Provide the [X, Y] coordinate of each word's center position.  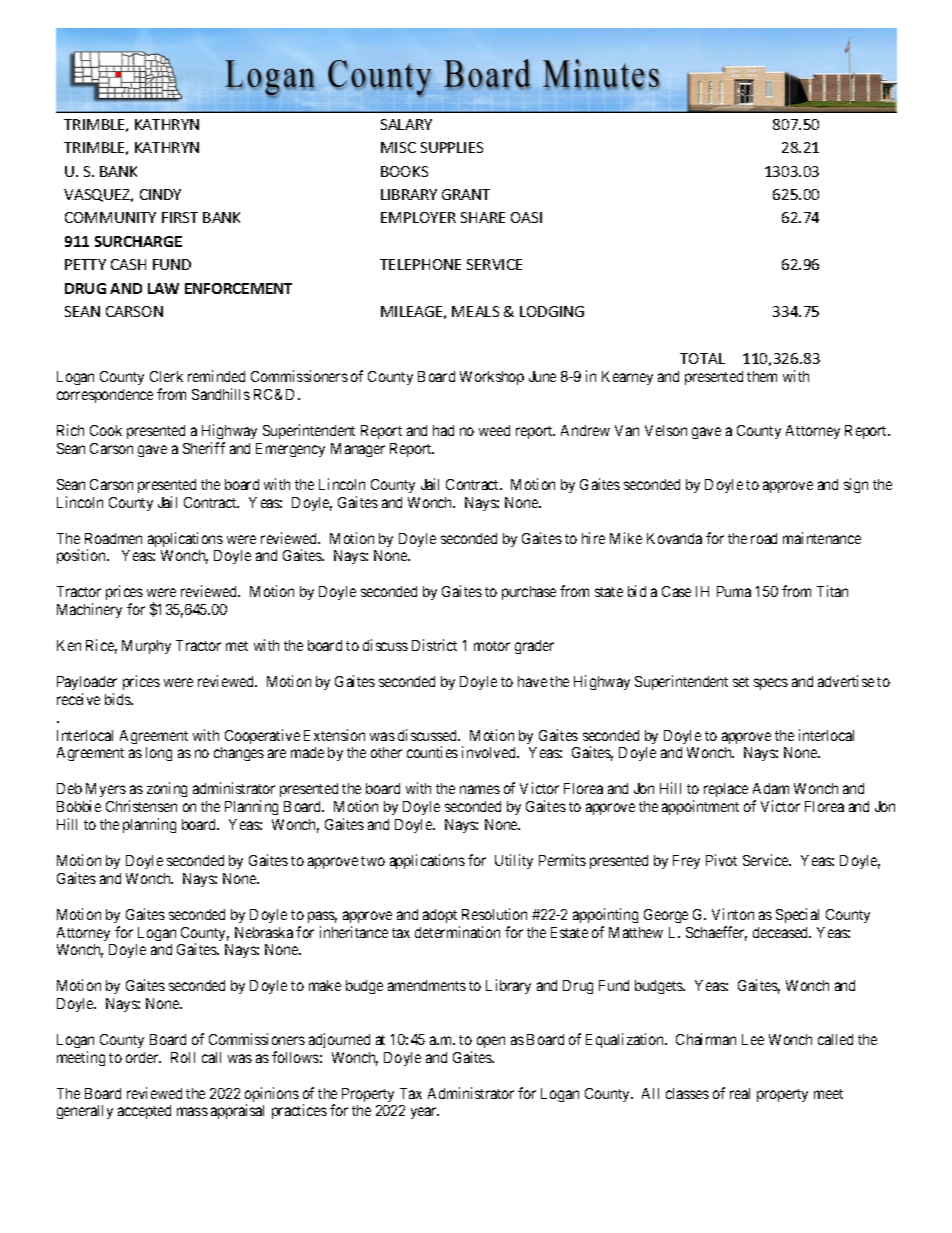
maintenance [822, 538]
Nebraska [264, 932]
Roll [183, 1057]
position [82, 556]
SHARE [483, 217]
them [762, 376]
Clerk [166, 376]
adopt [440, 916]
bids [119, 699]
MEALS [475, 311]
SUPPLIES [452, 147]
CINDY [160, 194]
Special [797, 915]
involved [490, 752]
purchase [529, 593]
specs [771, 684]
